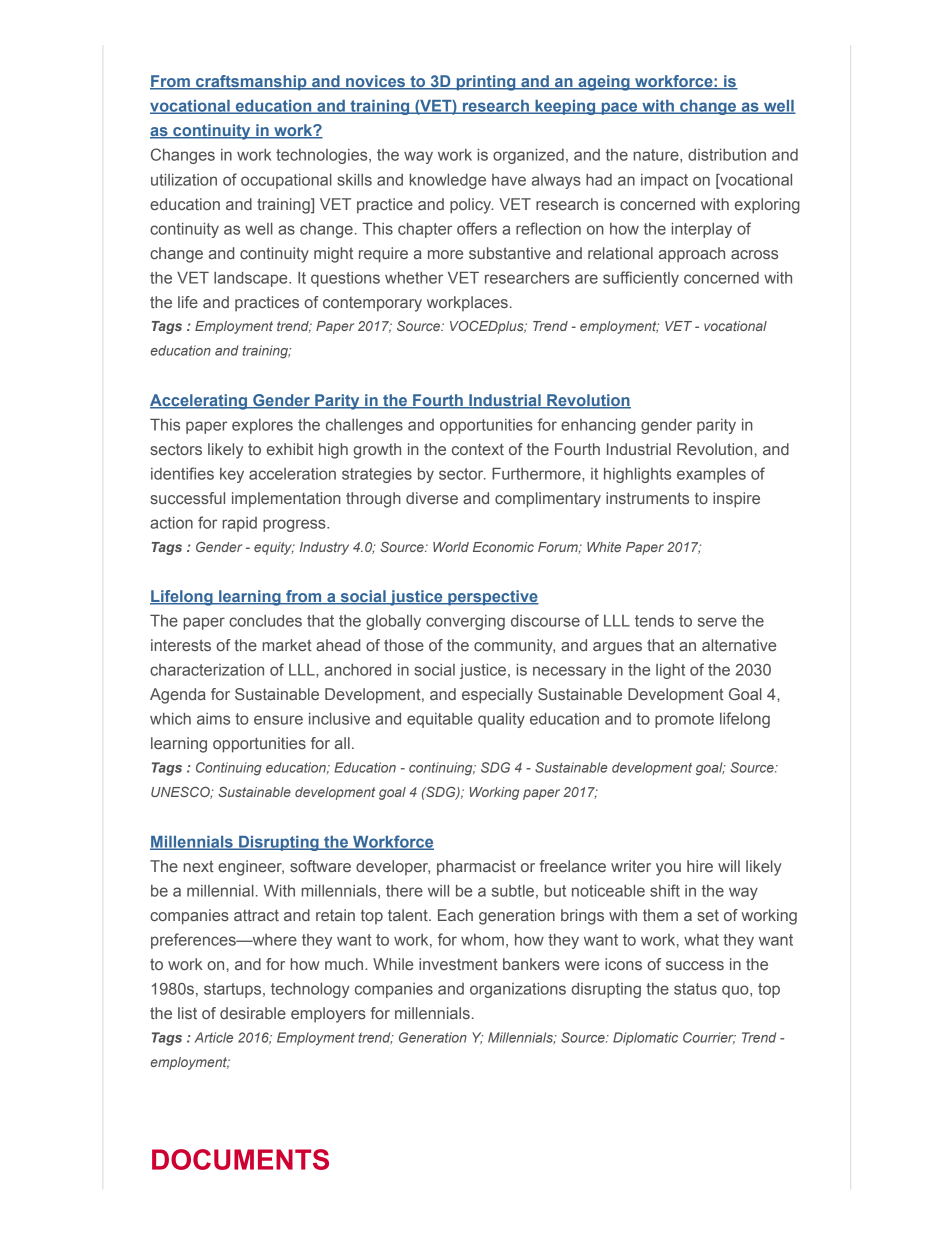 The height and width of the screenshot is (1233, 952). What do you see at coordinates (486, 83) in the screenshot?
I see `printing` at bounding box center [486, 83].
